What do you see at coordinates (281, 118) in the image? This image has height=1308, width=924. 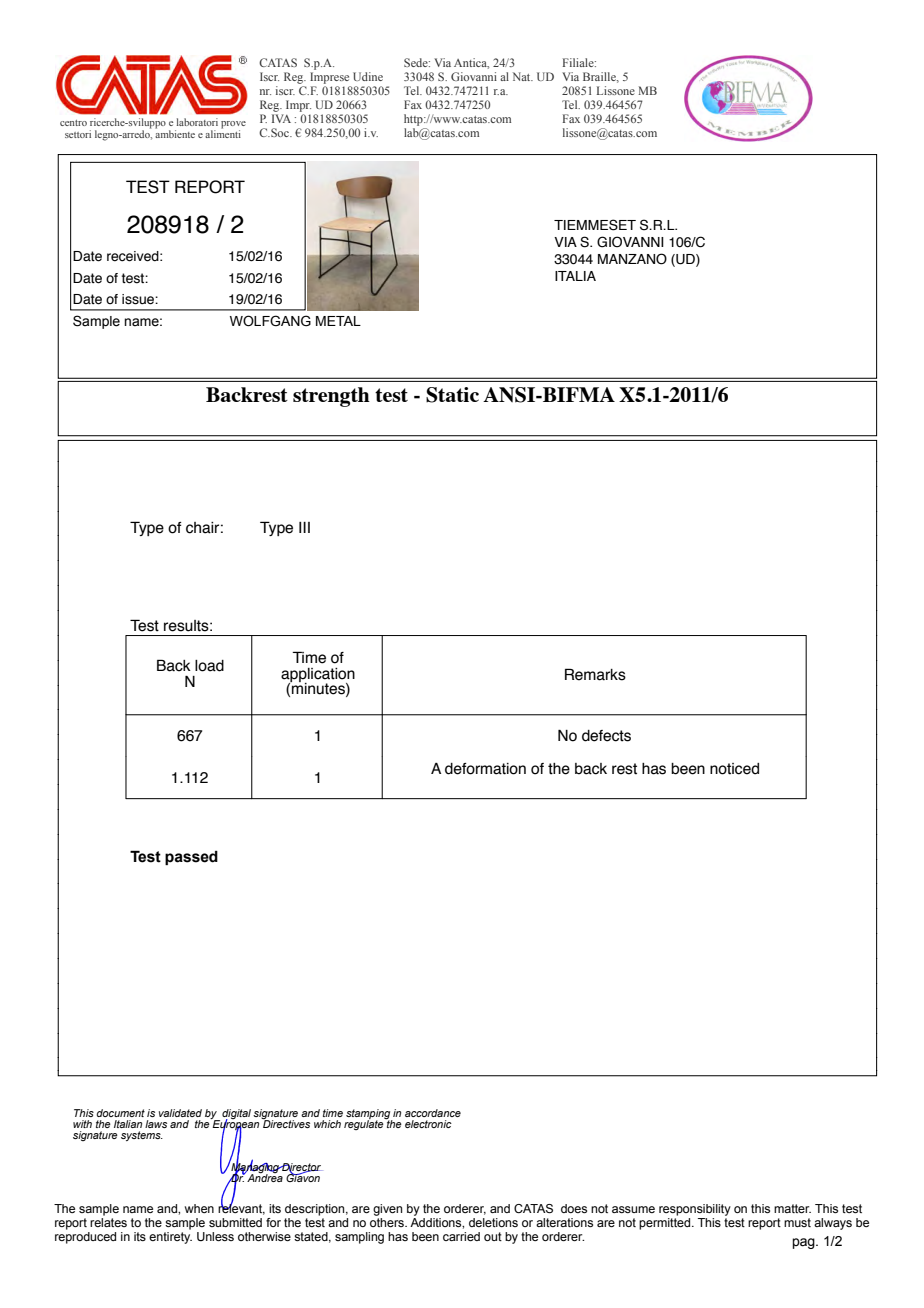 I see `IVA` at bounding box center [281, 118].
